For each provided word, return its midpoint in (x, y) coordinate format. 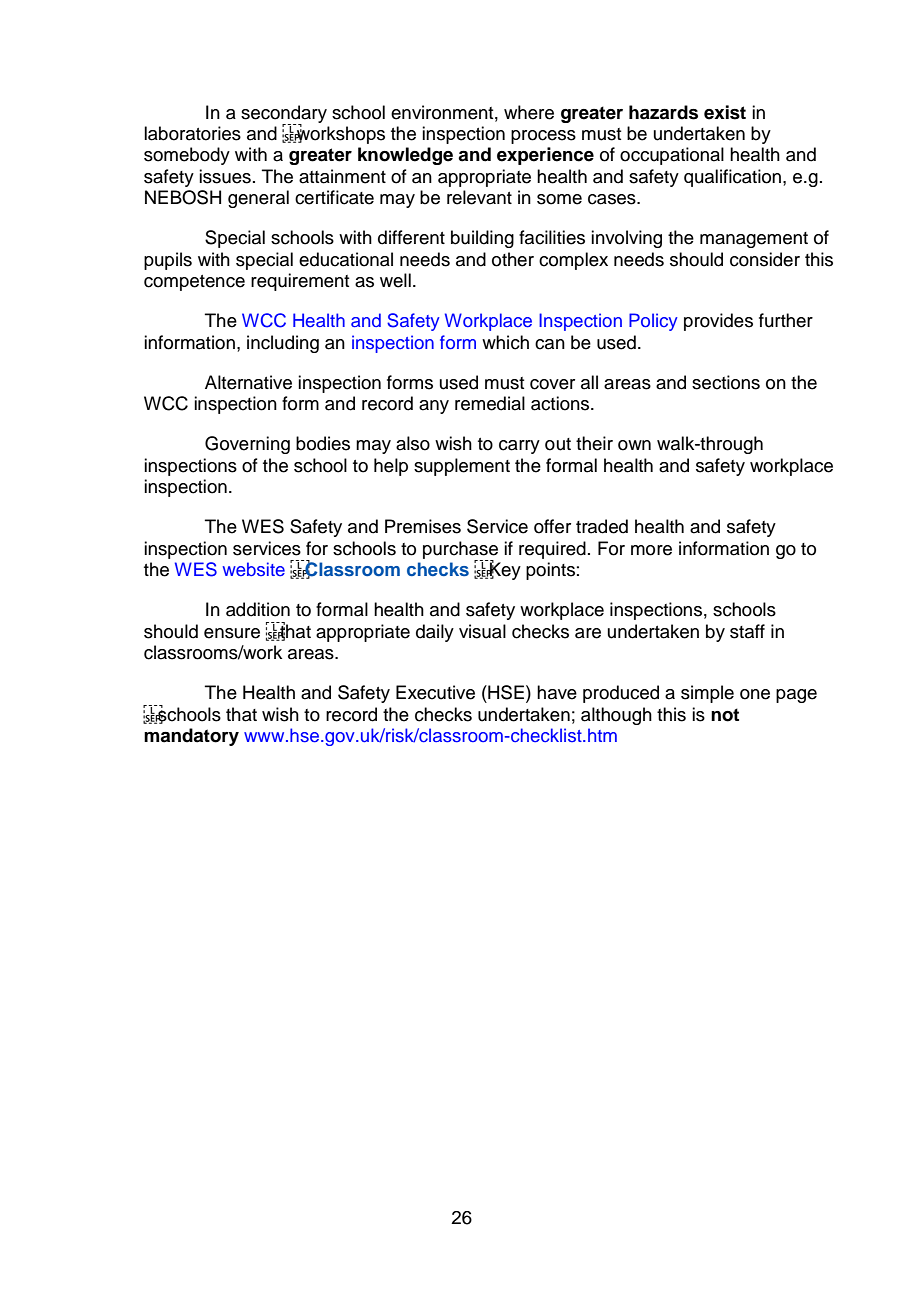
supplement (462, 467)
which (505, 342)
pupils (168, 261)
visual (482, 631)
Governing (247, 445)
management (754, 240)
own (634, 445)
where (529, 112)
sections (726, 382)
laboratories (192, 133)
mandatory (191, 737)
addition (258, 609)
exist (725, 112)
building (482, 239)
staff (747, 631)
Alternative (248, 382)
